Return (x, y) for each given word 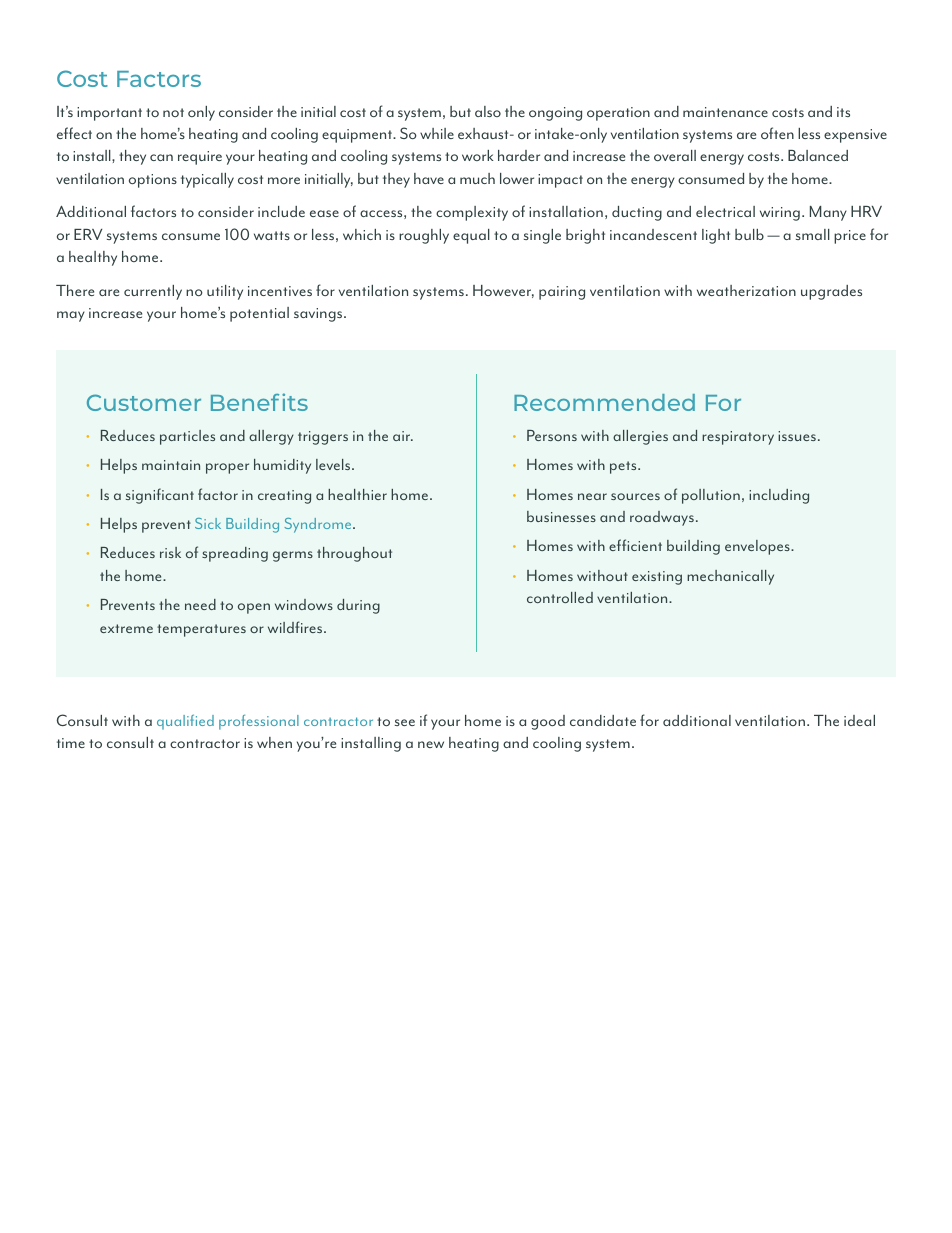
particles (187, 437)
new (431, 744)
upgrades (831, 292)
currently (153, 292)
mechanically (730, 577)
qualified (185, 722)
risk (170, 552)
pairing (562, 293)
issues (797, 436)
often (777, 133)
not (173, 112)
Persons (552, 435)
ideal (859, 720)
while (437, 133)
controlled (560, 597)
